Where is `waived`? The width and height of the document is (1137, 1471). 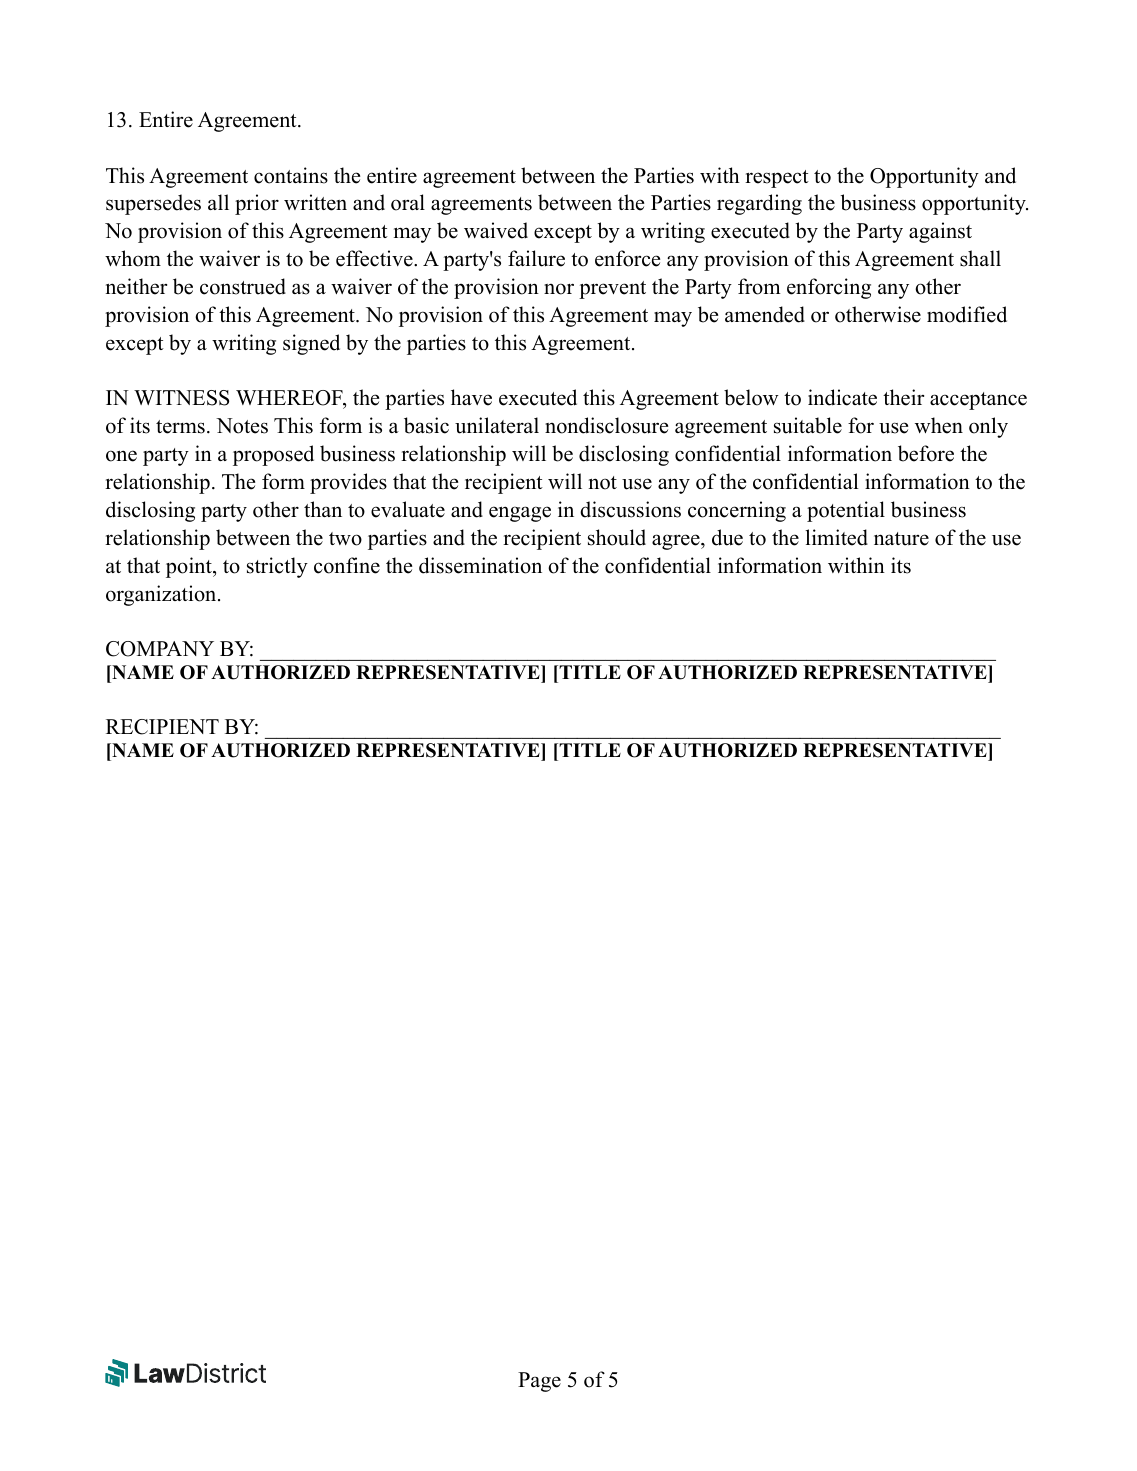
waived is located at coordinates (496, 230).
